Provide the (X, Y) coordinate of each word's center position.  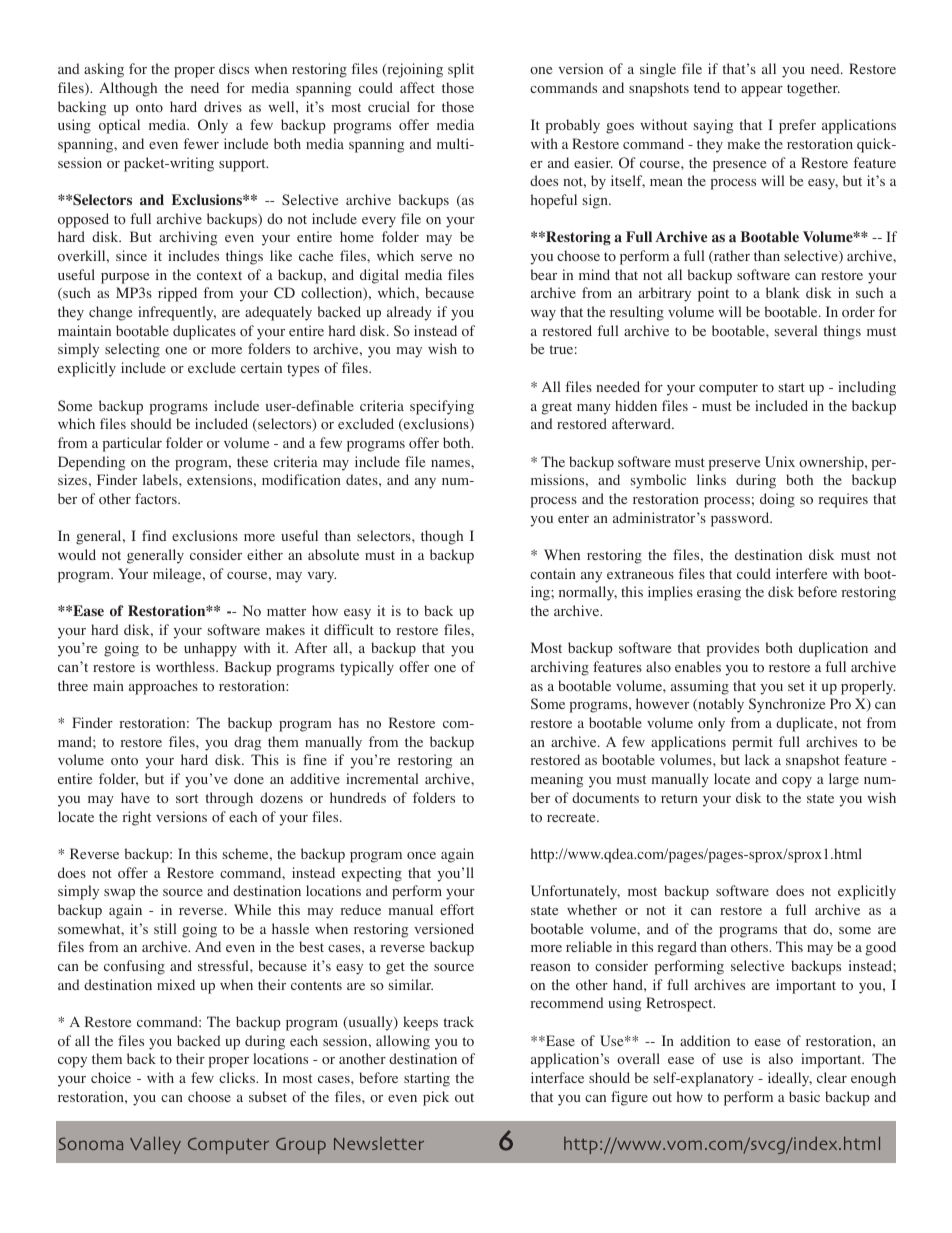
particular (132, 444)
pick (436, 1098)
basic (804, 1096)
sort (187, 798)
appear (762, 91)
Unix (780, 461)
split (461, 70)
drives (223, 106)
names (451, 463)
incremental (382, 778)
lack (757, 759)
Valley (155, 1145)
